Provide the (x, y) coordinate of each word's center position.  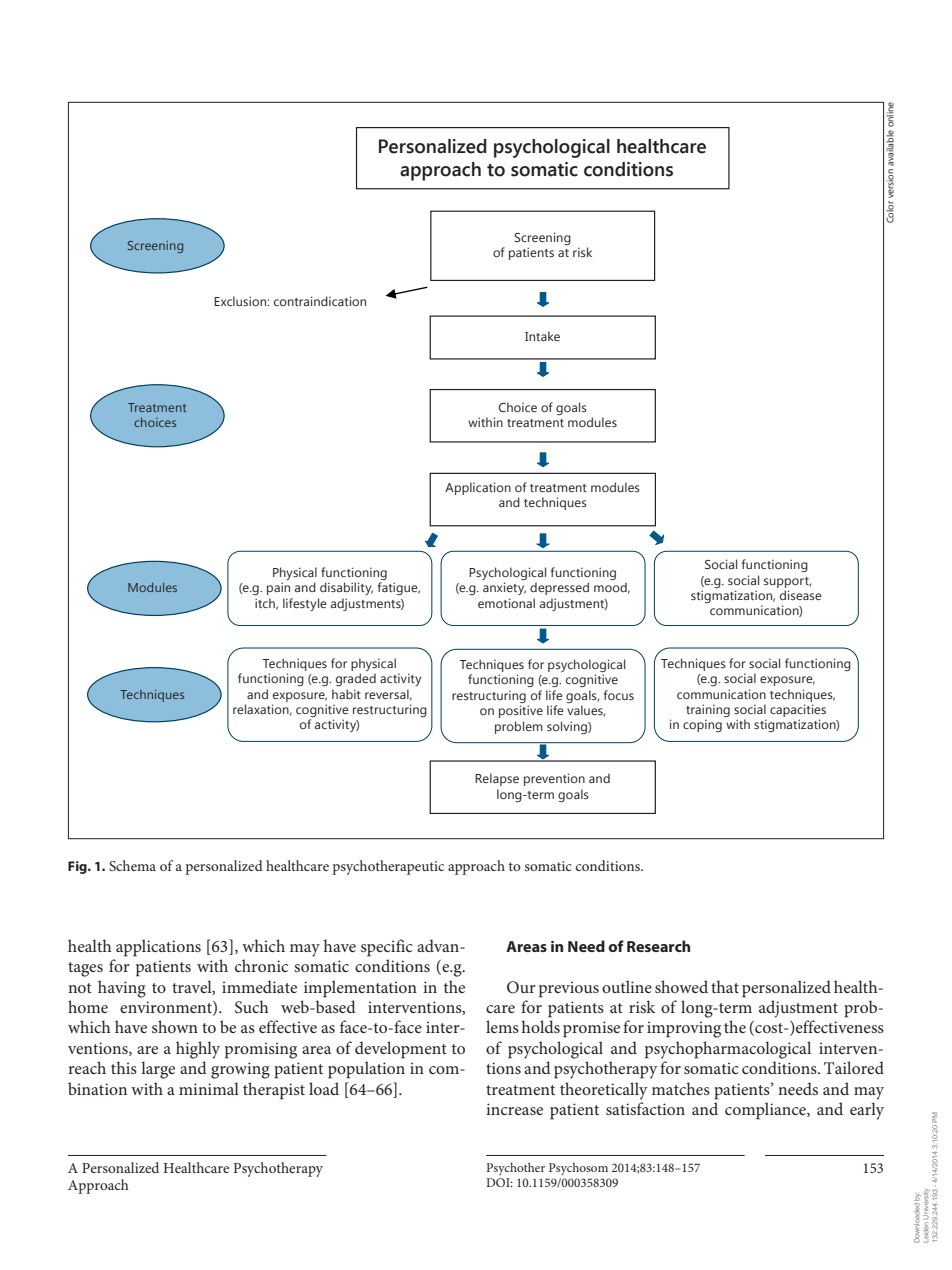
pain (278, 588)
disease (801, 595)
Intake (542, 336)
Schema (132, 865)
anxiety (504, 588)
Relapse (497, 779)
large (158, 1070)
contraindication (320, 301)
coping (702, 725)
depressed (559, 588)
